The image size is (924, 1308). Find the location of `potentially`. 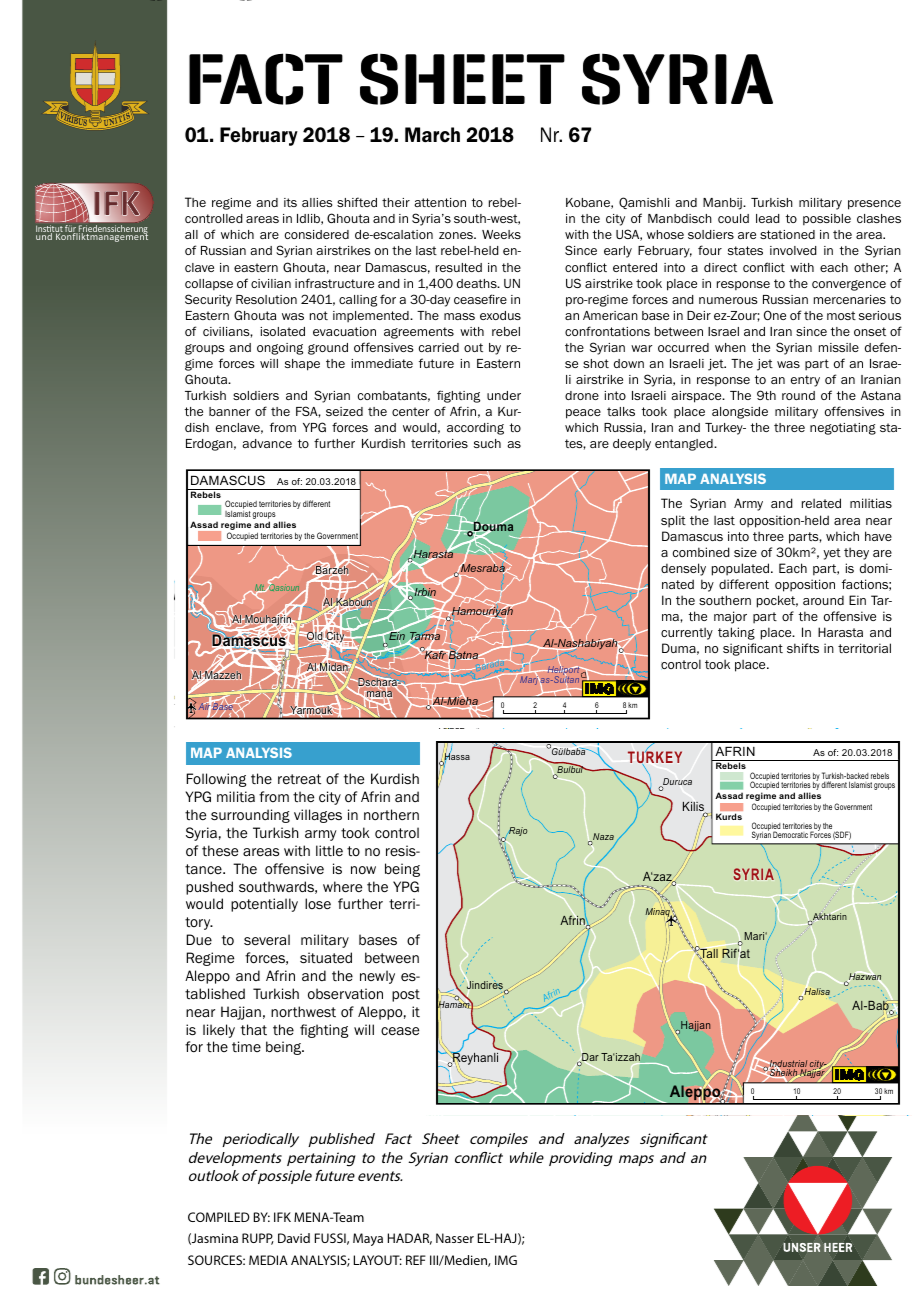

potentially is located at coordinates (264, 905).
